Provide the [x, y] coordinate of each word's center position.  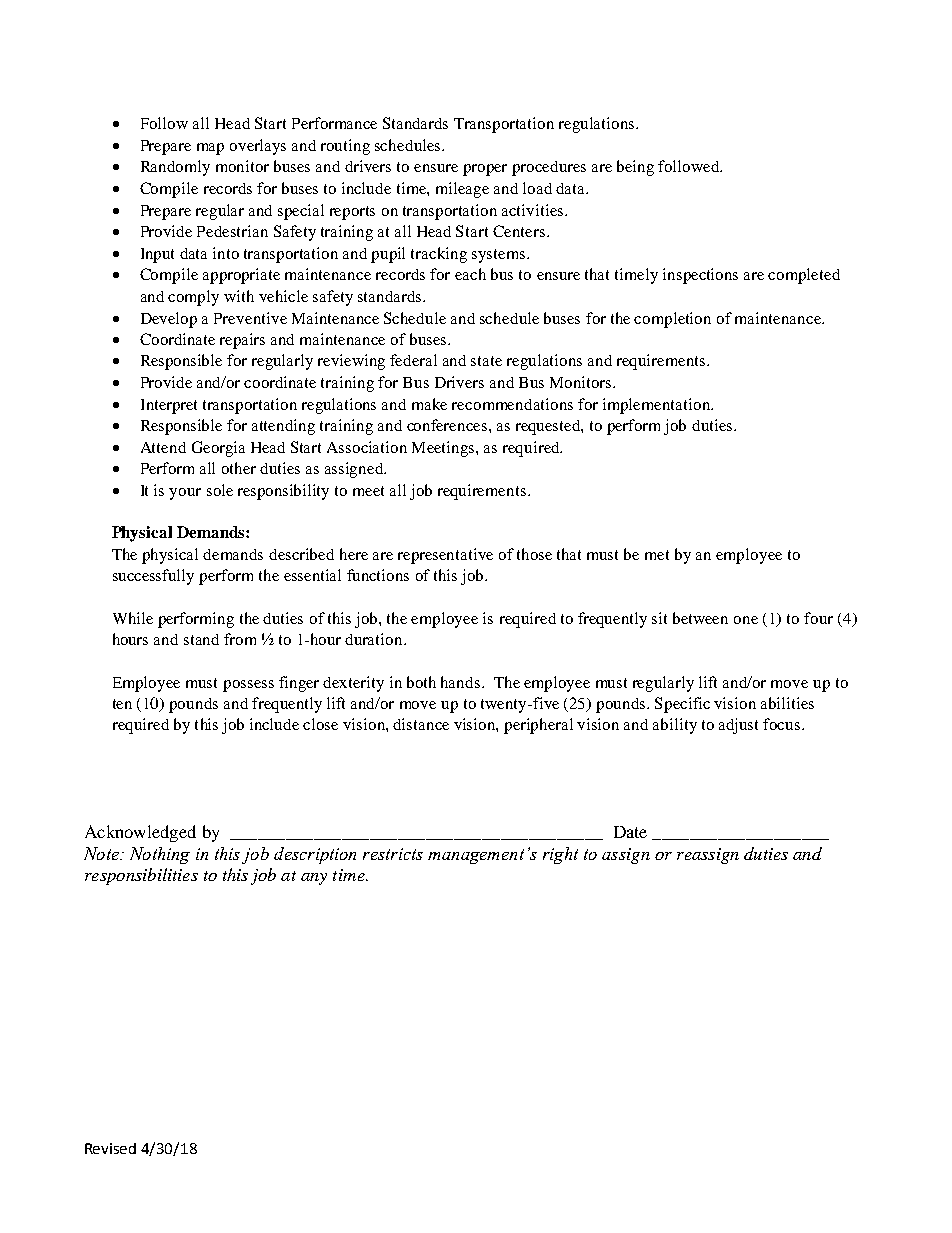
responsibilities [141, 876]
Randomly [175, 168]
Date [630, 832]
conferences [448, 425]
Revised [110, 1148]
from [240, 639]
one [746, 620]
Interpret [169, 406]
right [560, 855]
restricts [393, 854]
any [314, 879]
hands [462, 682]
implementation [658, 406]
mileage [462, 190]
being [635, 168]
